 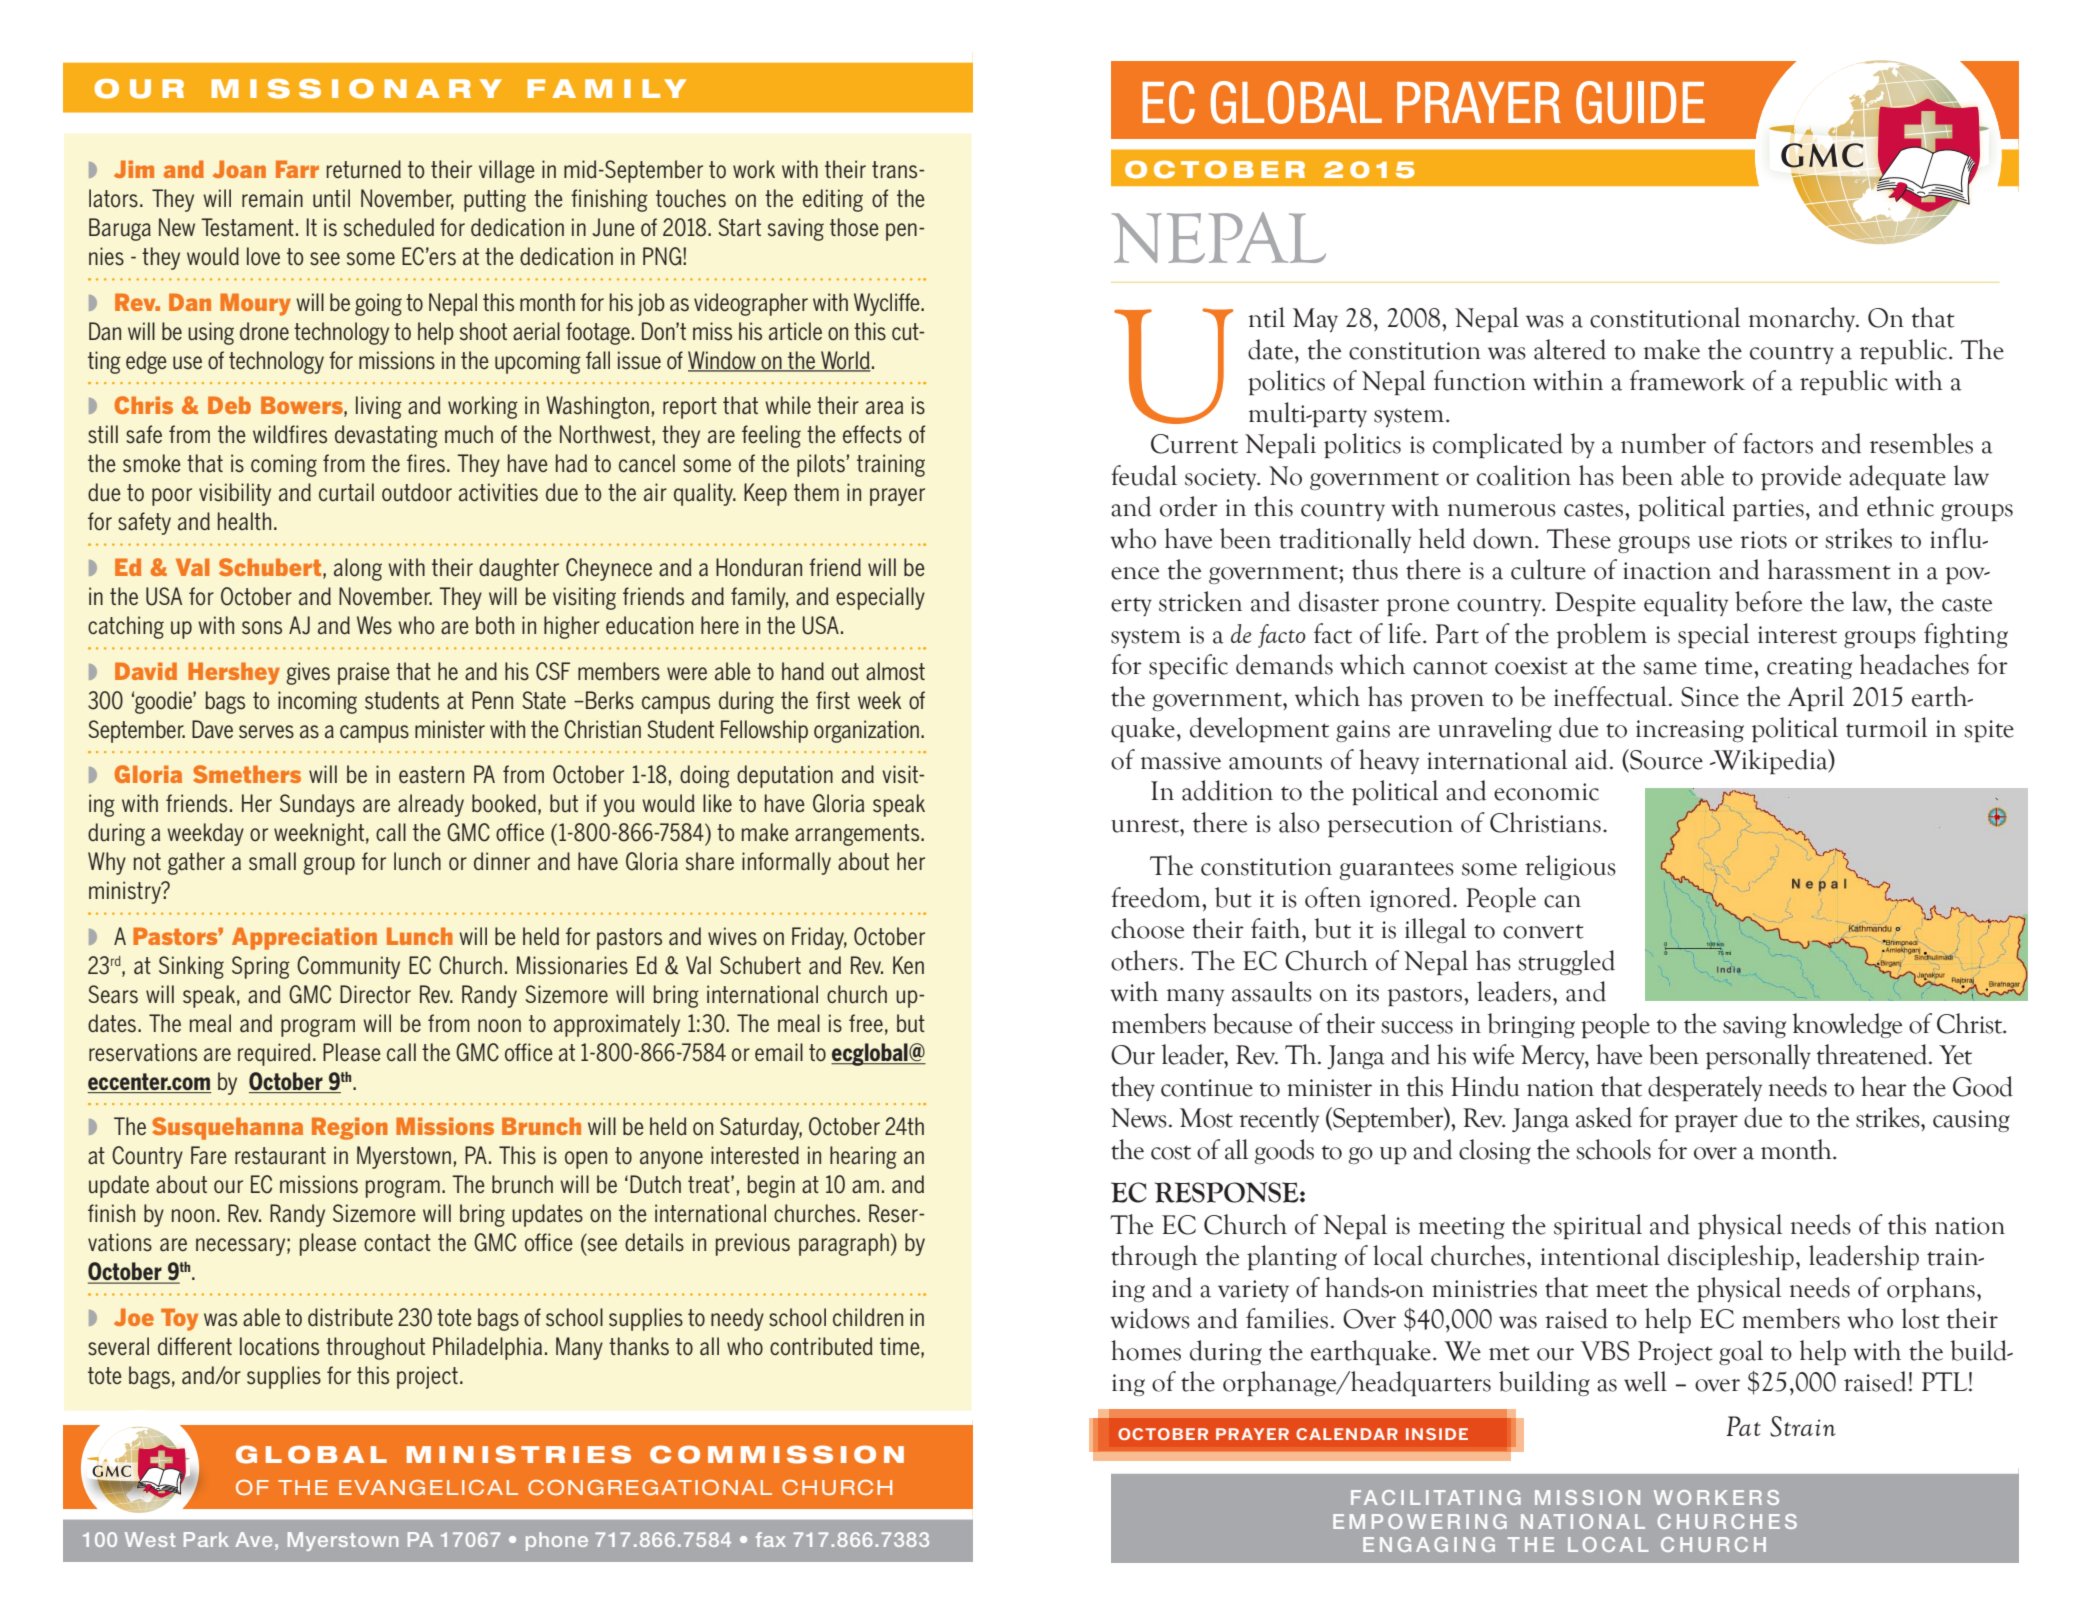 What do you see at coordinates (428, 1487) in the screenshot?
I see `EVANGELICAL` at bounding box center [428, 1487].
